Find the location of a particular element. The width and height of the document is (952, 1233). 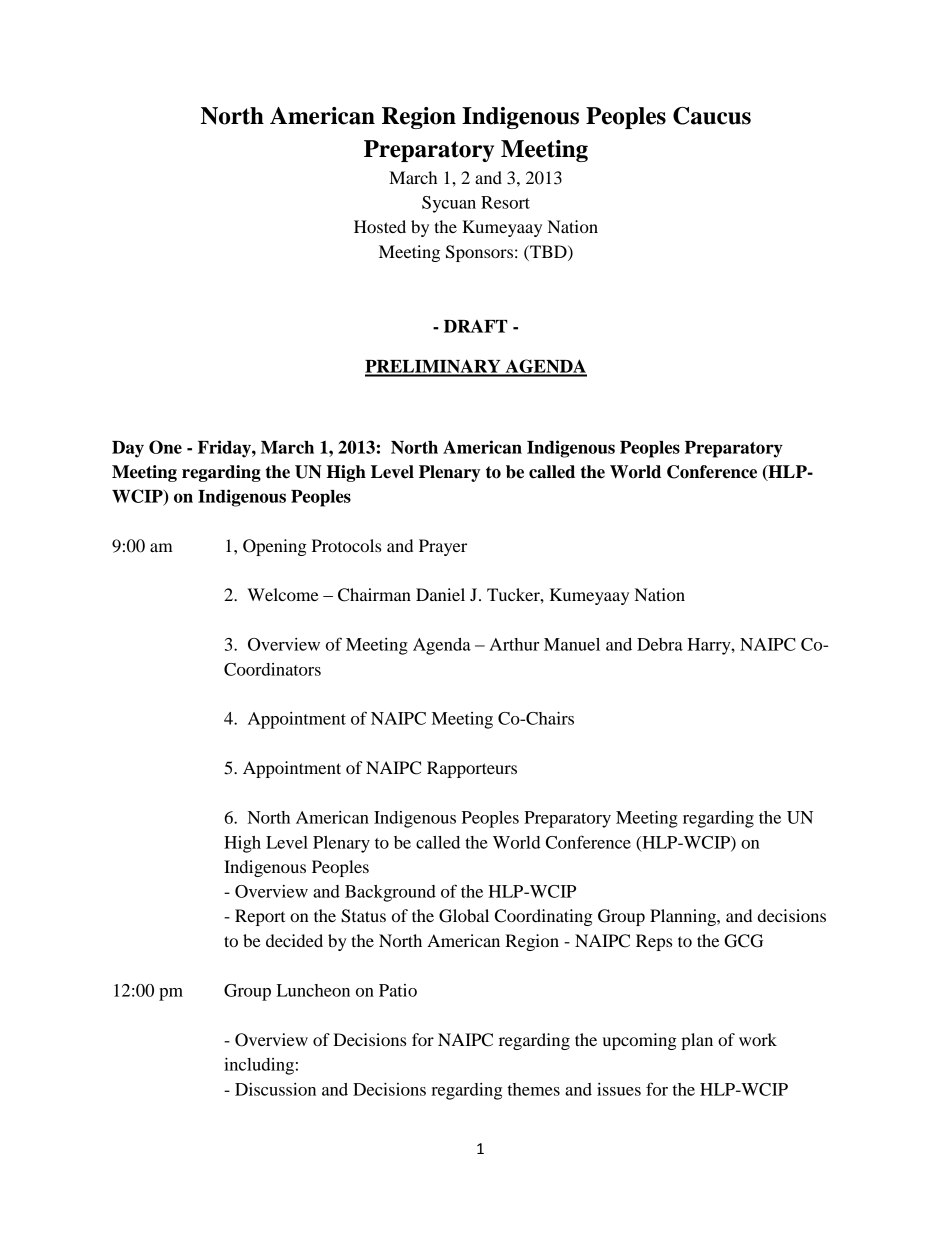

Debra is located at coordinates (660, 644).
